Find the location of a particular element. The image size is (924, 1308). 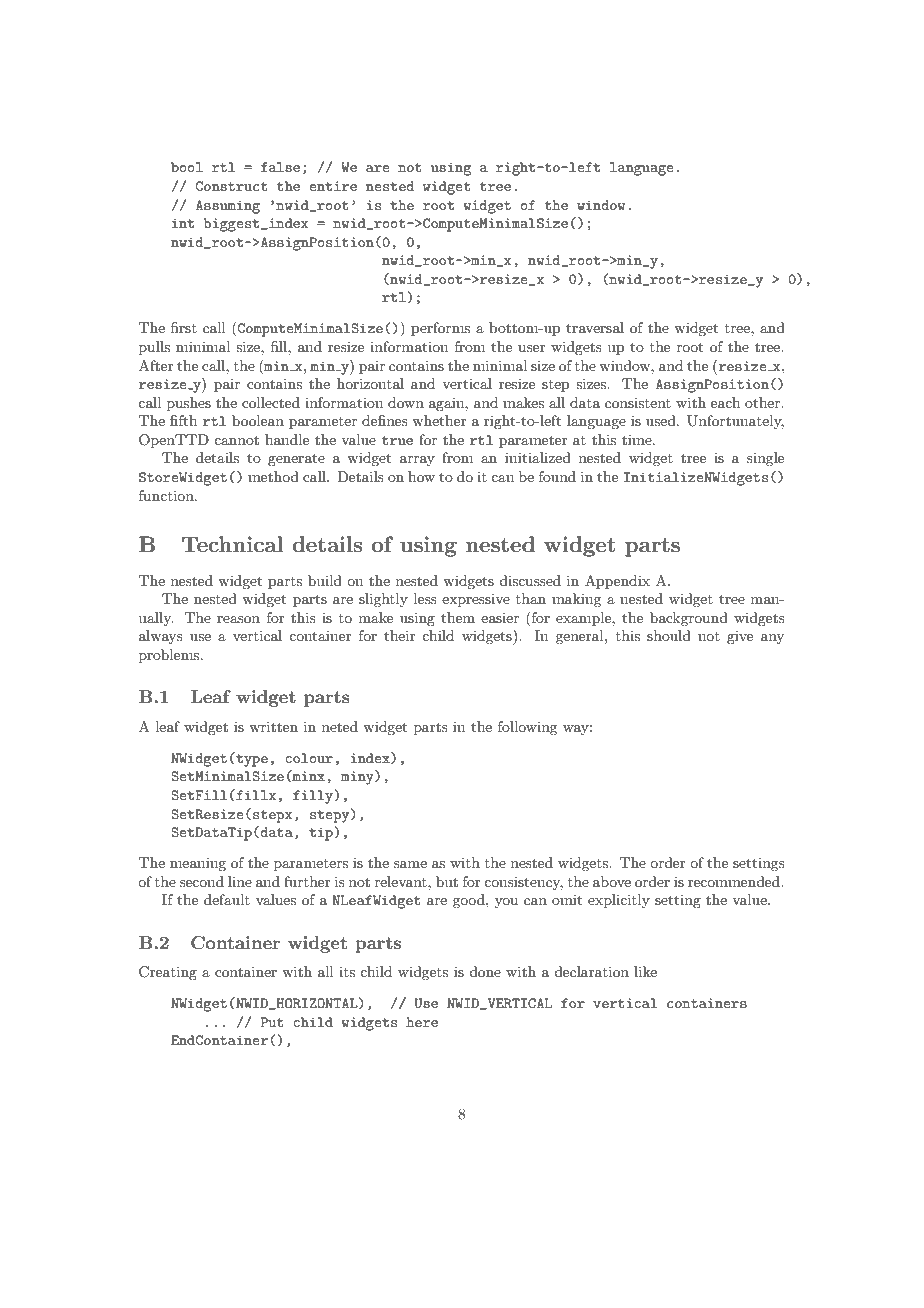

done is located at coordinates (485, 971).
